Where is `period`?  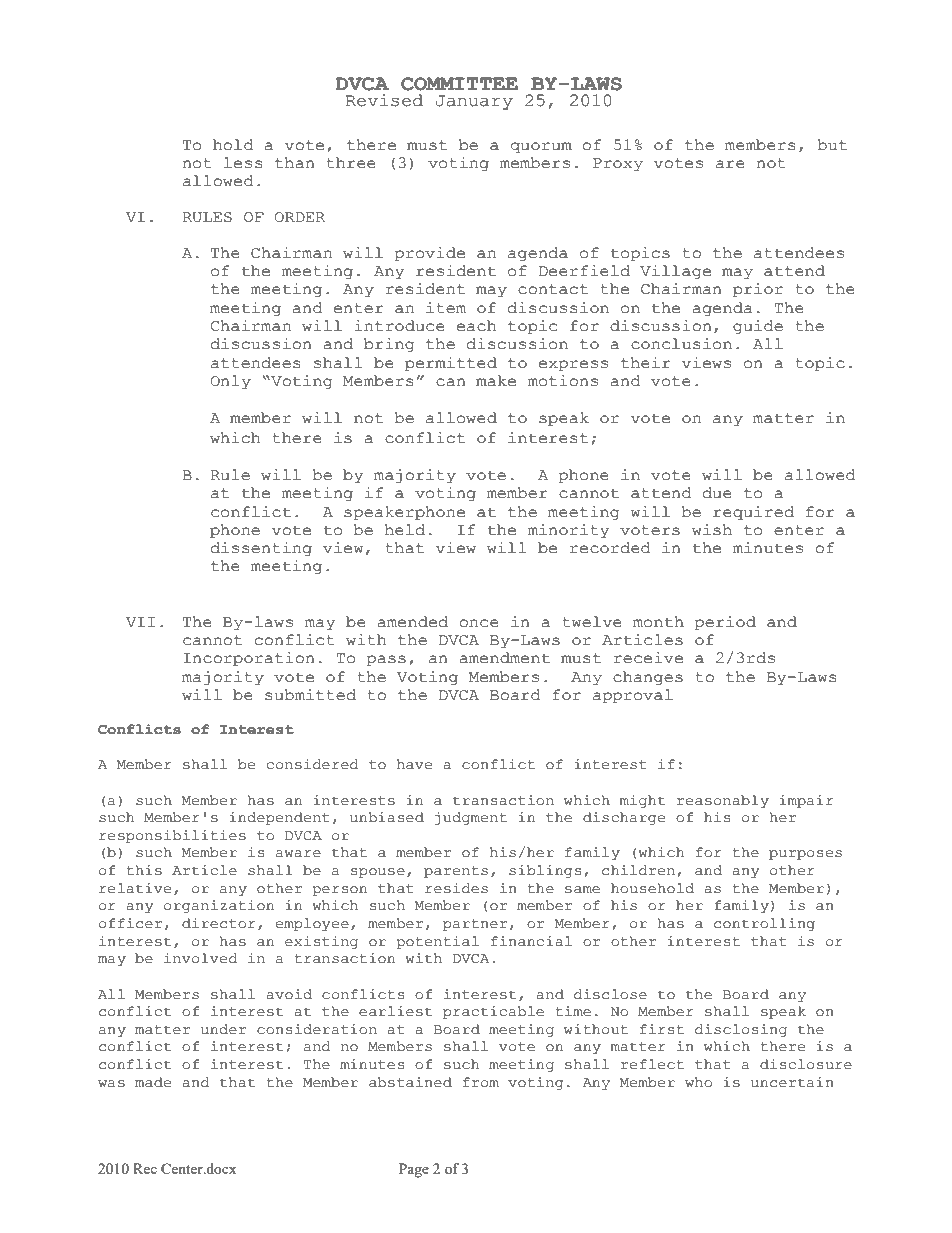 period is located at coordinates (725, 623).
